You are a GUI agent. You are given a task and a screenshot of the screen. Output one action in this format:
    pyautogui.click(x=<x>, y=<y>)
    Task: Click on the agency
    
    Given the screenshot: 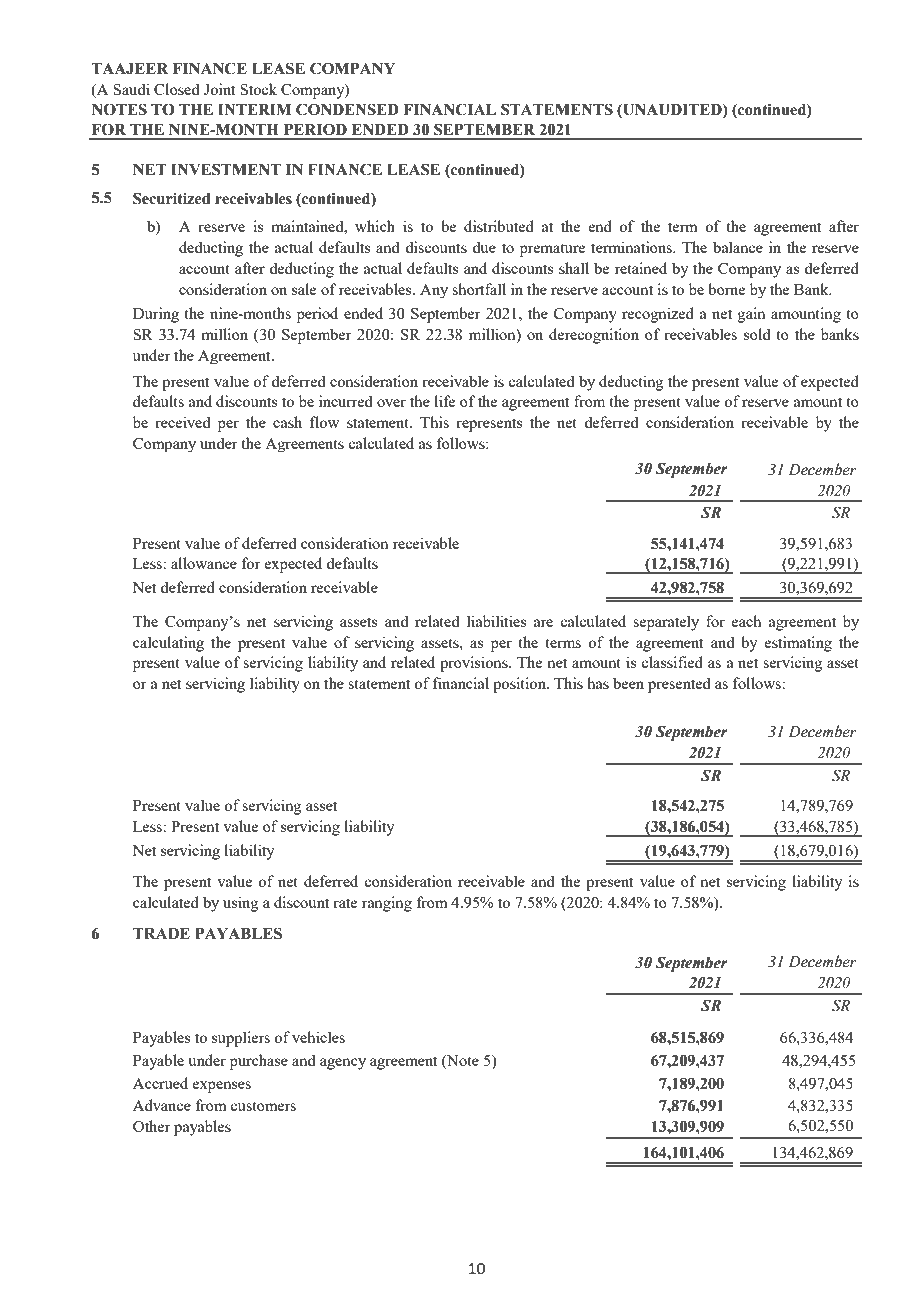 What is the action you would take?
    pyautogui.click(x=343, y=1064)
